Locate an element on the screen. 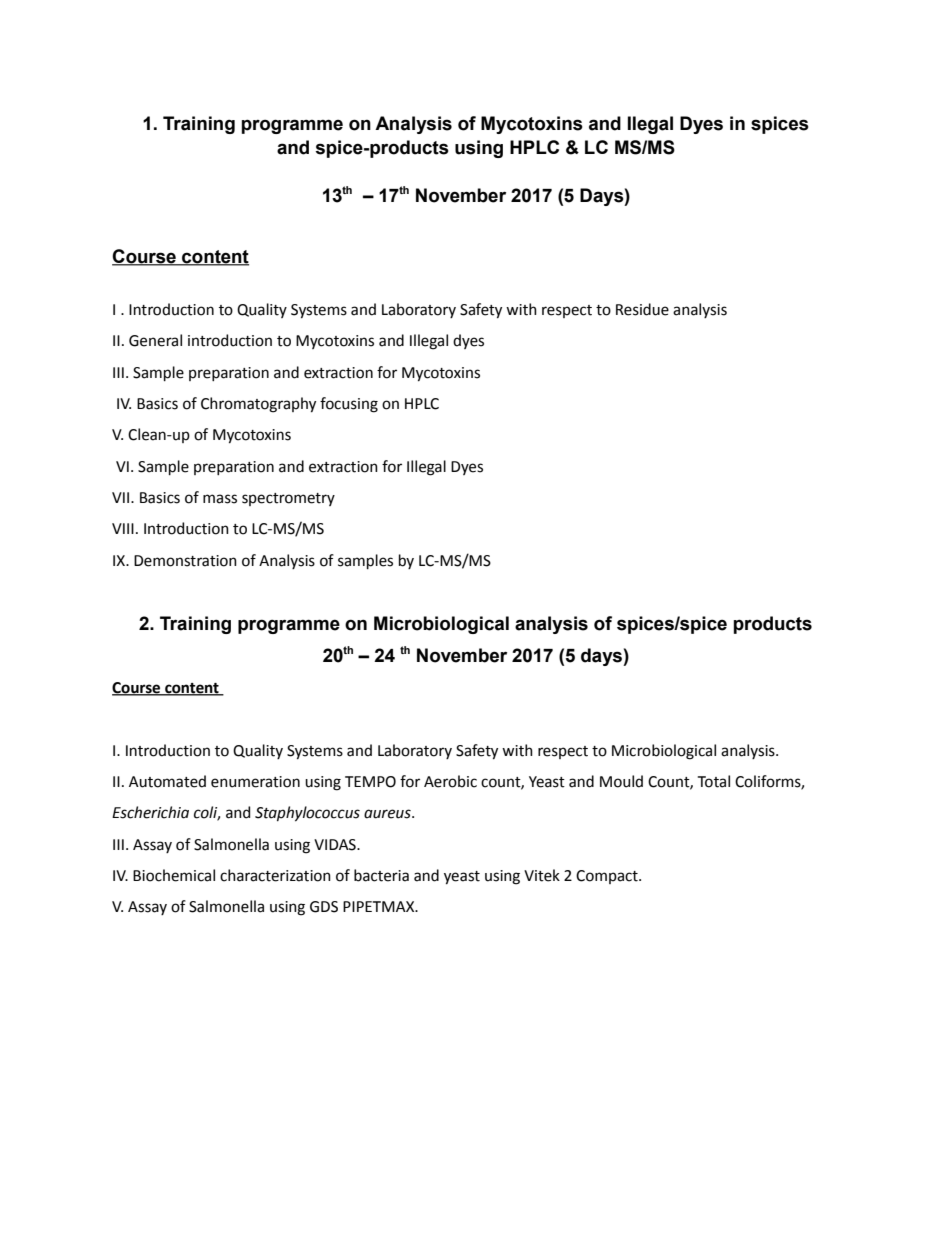 This screenshot has height=1233, width=952. Biochemical is located at coordinates (174, 875).
